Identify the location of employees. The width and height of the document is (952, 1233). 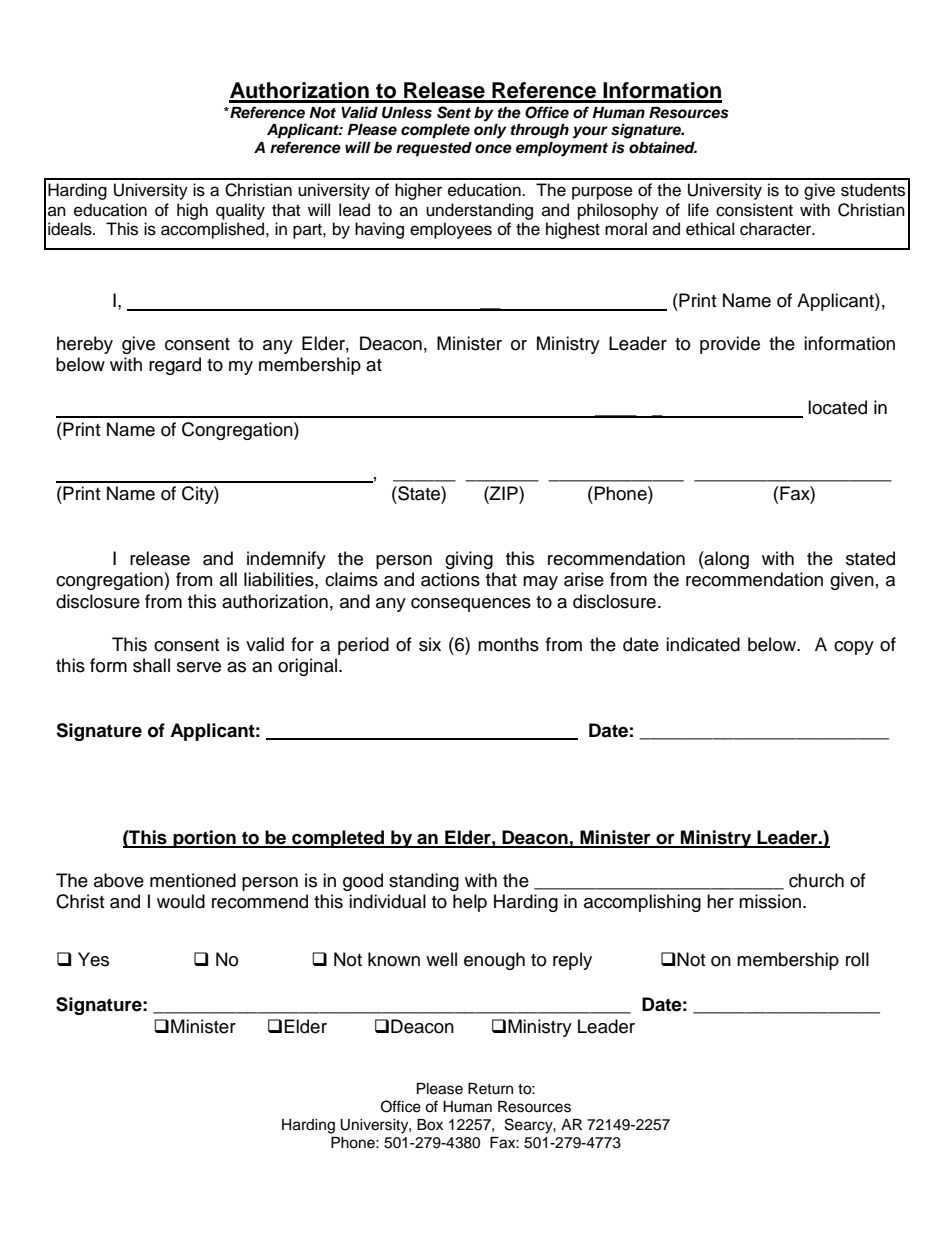
(451, 230).
